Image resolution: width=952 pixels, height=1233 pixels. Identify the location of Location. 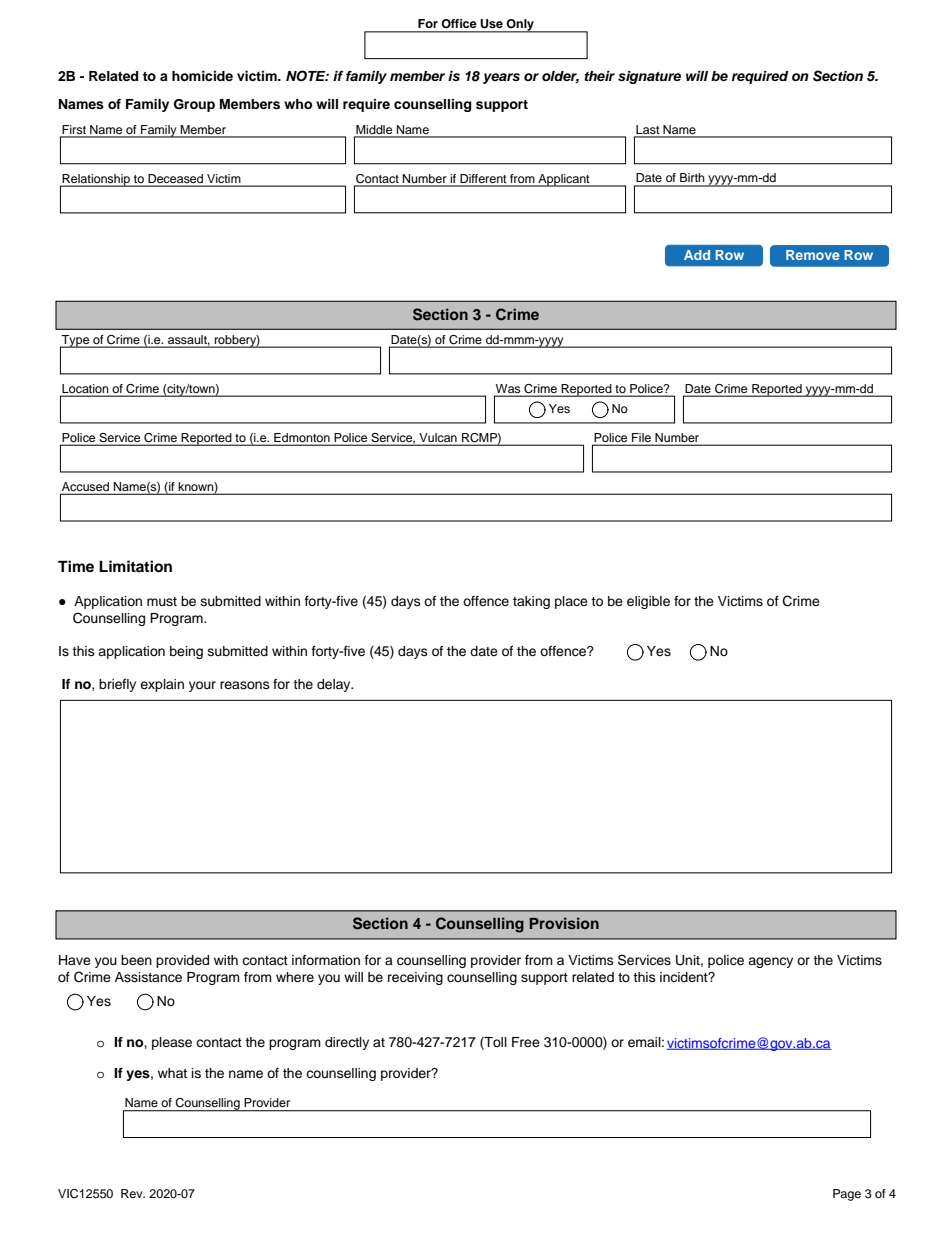
(85, 388).
